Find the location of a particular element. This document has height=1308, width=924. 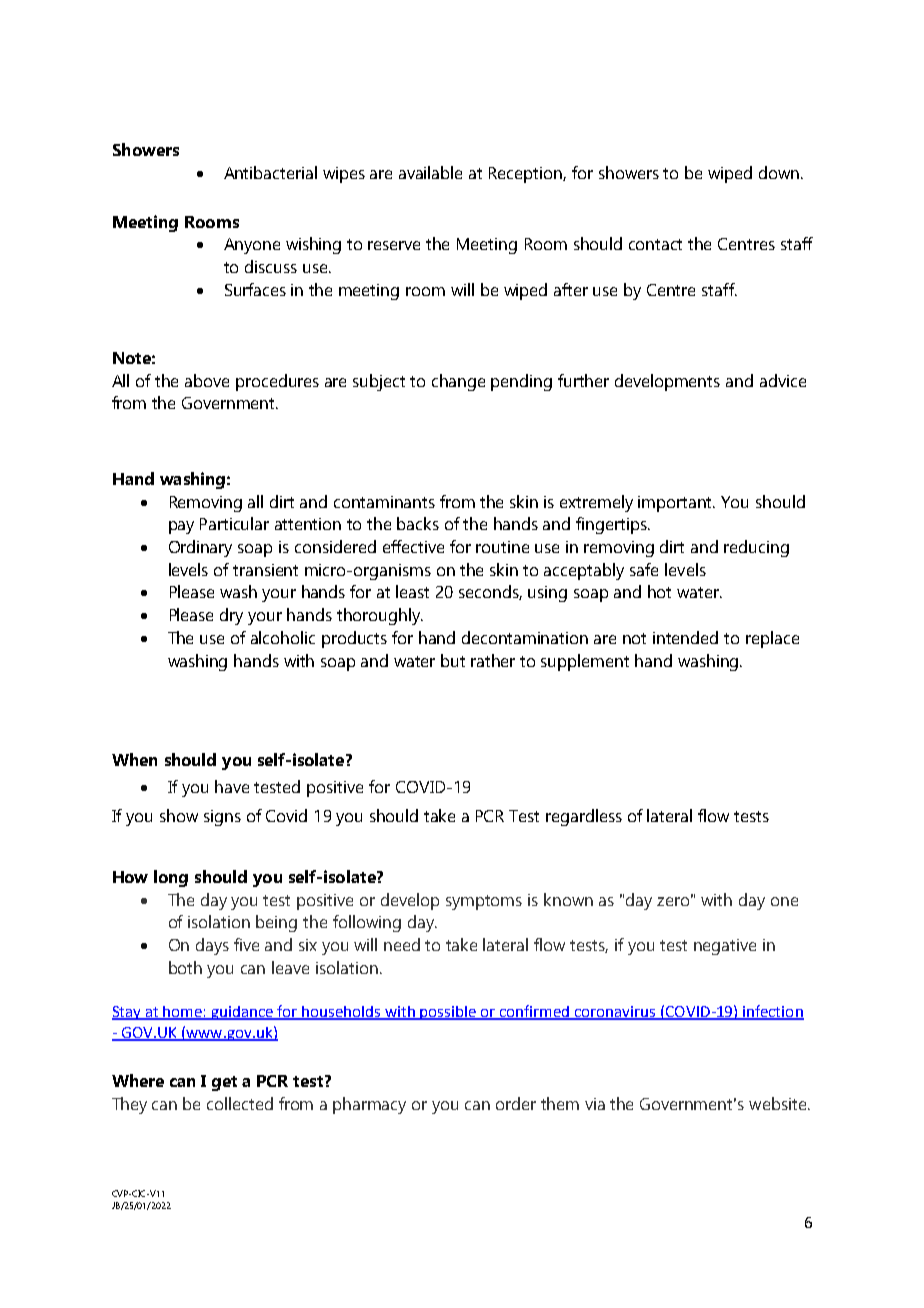

symptoms is located at coordinates (484, 902).
